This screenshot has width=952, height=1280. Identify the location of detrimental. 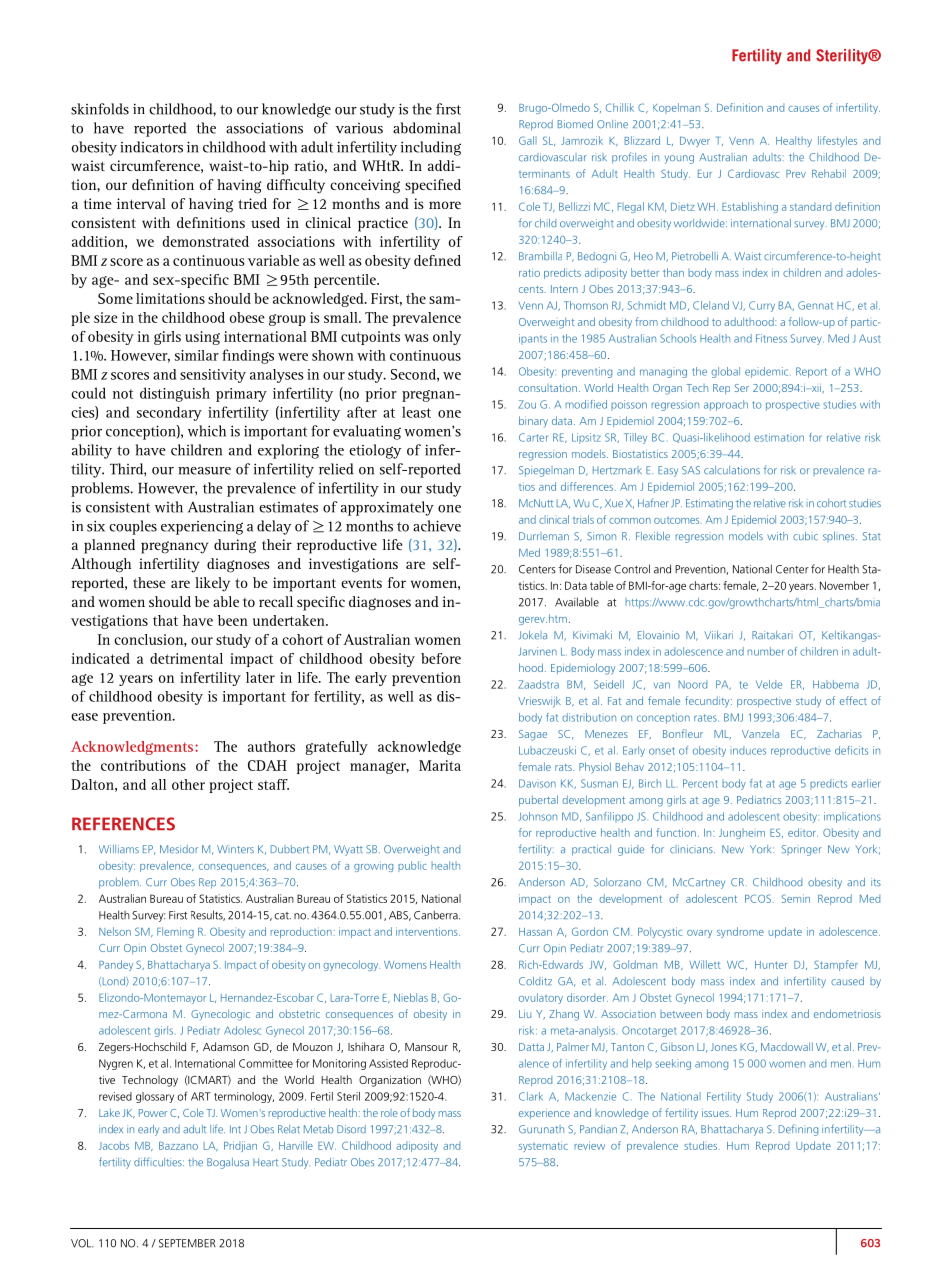
(186, 658).
